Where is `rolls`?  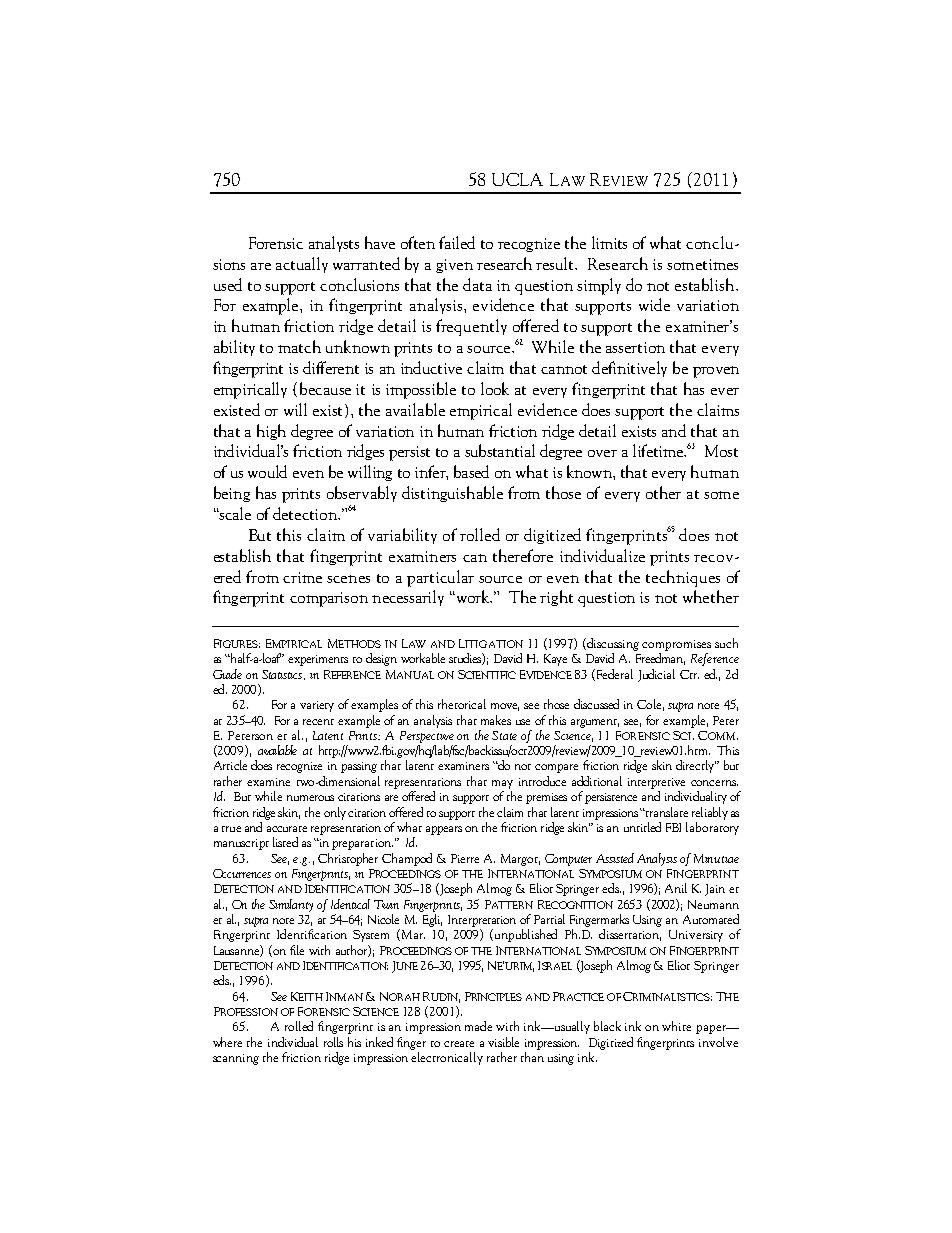 rolls is located at coordinates (333, 1042).
